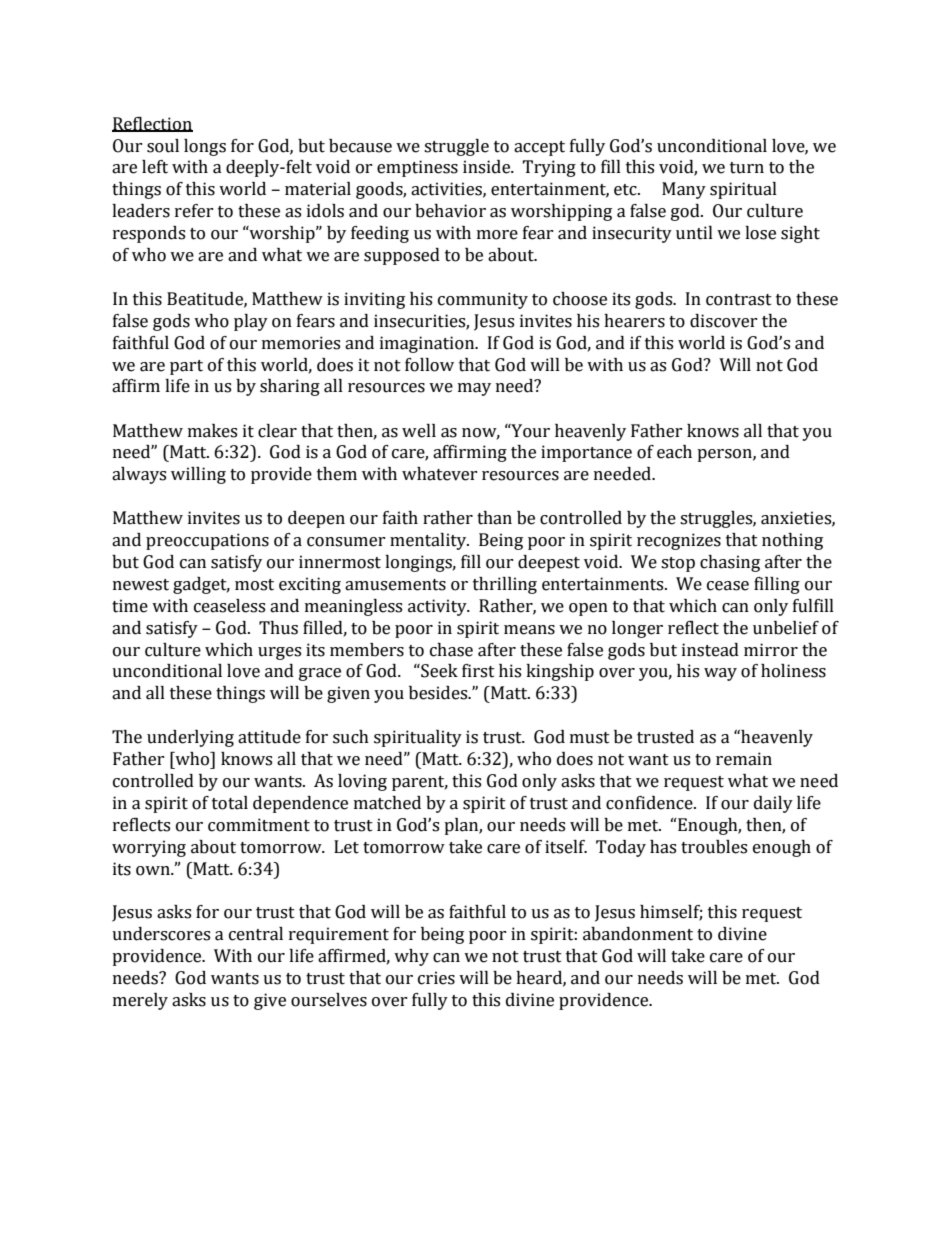 Image resolution: width=952 pixels, height=1233 pixels. I want to click on longs, so click(205, 147).
